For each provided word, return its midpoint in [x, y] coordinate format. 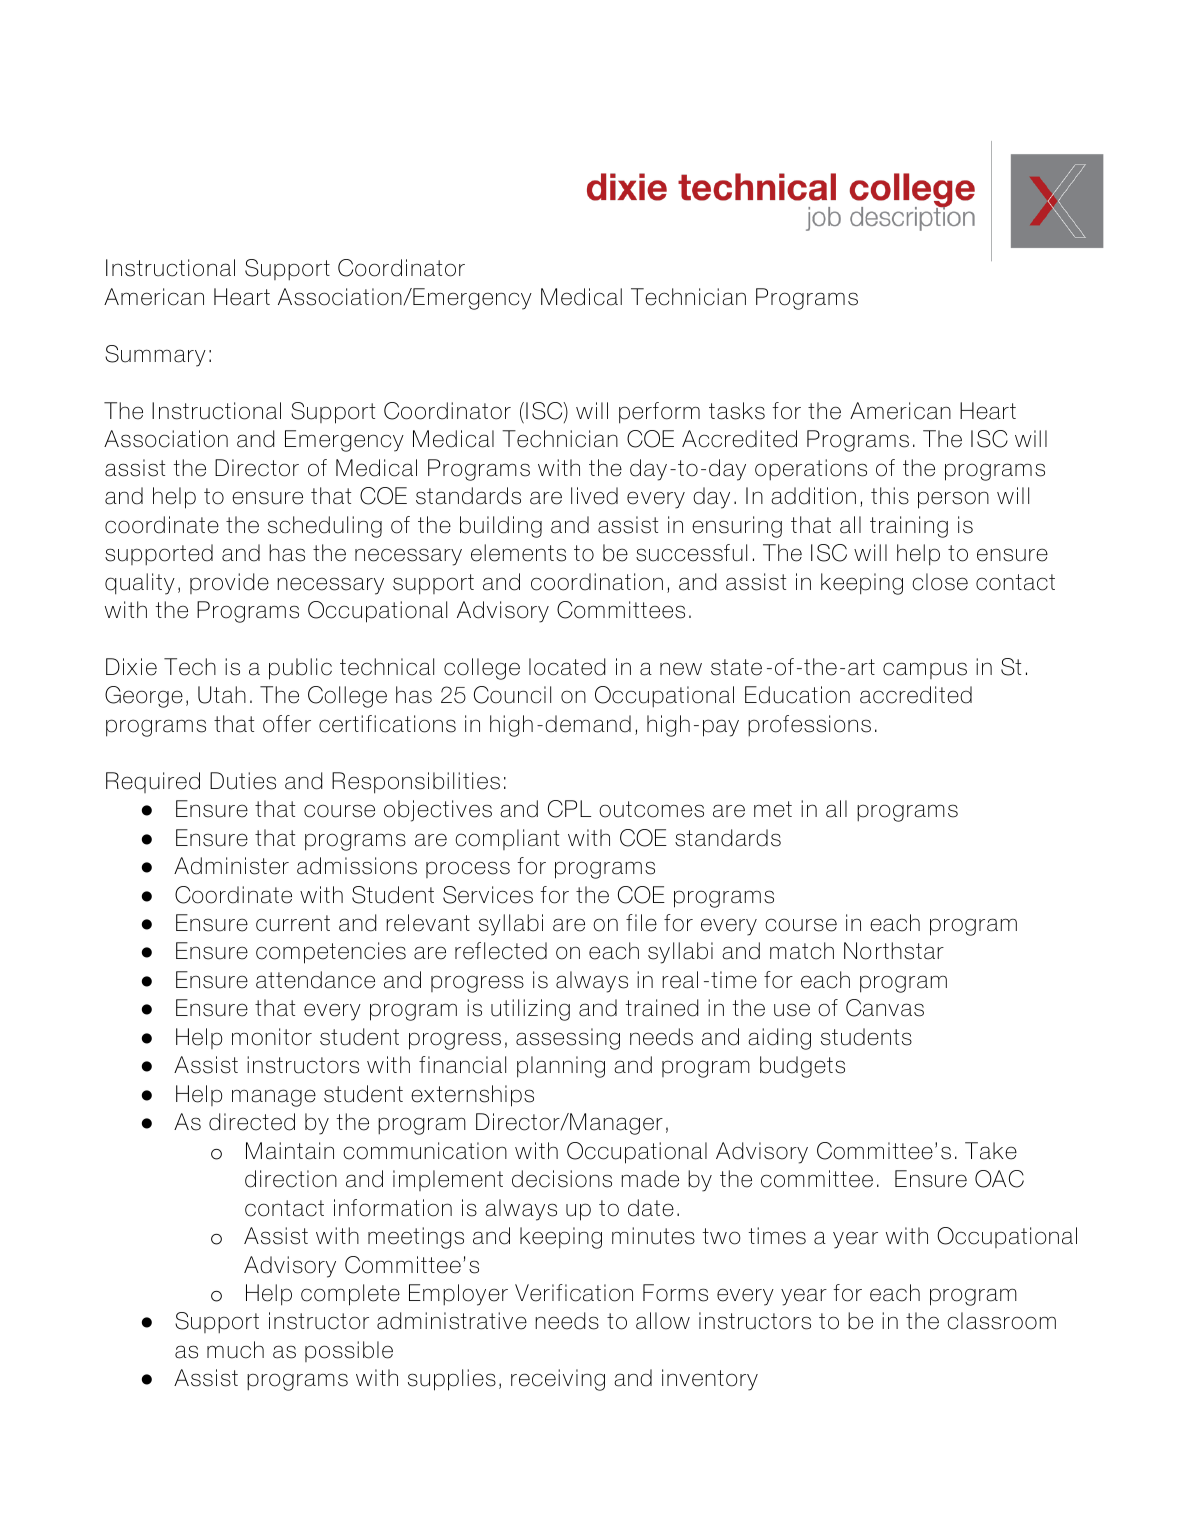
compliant [507, 839]
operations [811, 470]
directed [252, 1122]
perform [659, 413]
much [235, 1350]
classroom [1002, 1321]
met [773, 809]
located [567, 667]
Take [991, 1151]
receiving [558, 1380]
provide [229, 583]
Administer [231, 866]
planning [561, 1067]
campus [925, 670]
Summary [155, 356]
